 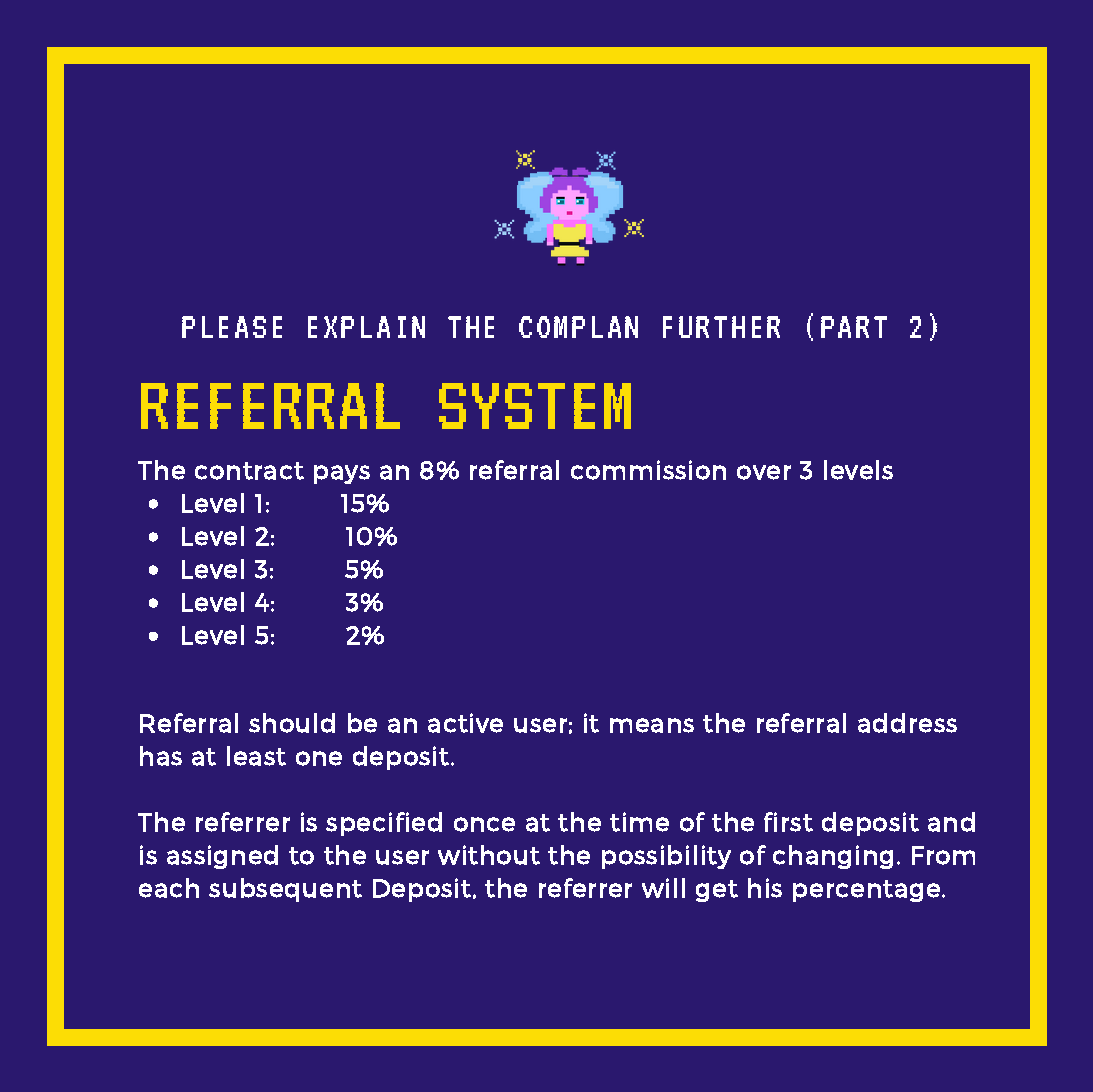 I want to click on PART, so click(x=854, y=327).
